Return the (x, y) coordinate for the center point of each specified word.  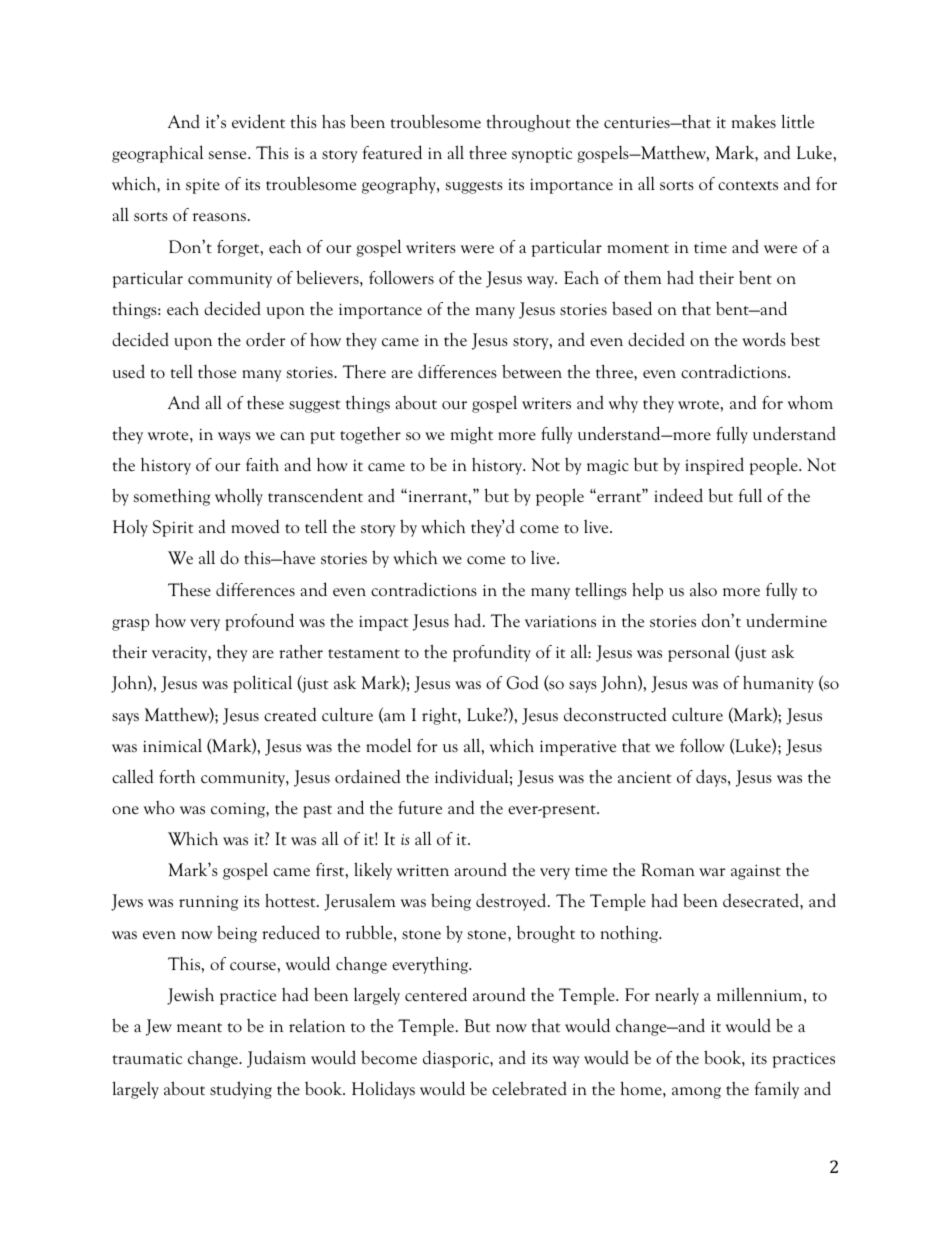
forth (177, 777)
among (696, 1093)
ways (234, 438)
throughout (529, 123)
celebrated (529, 1088)
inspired (714, 466)
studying (241, 1090)
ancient (645, 777)
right (440, 716)
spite (203, 186)
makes (754, 122)
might (472, 435)
